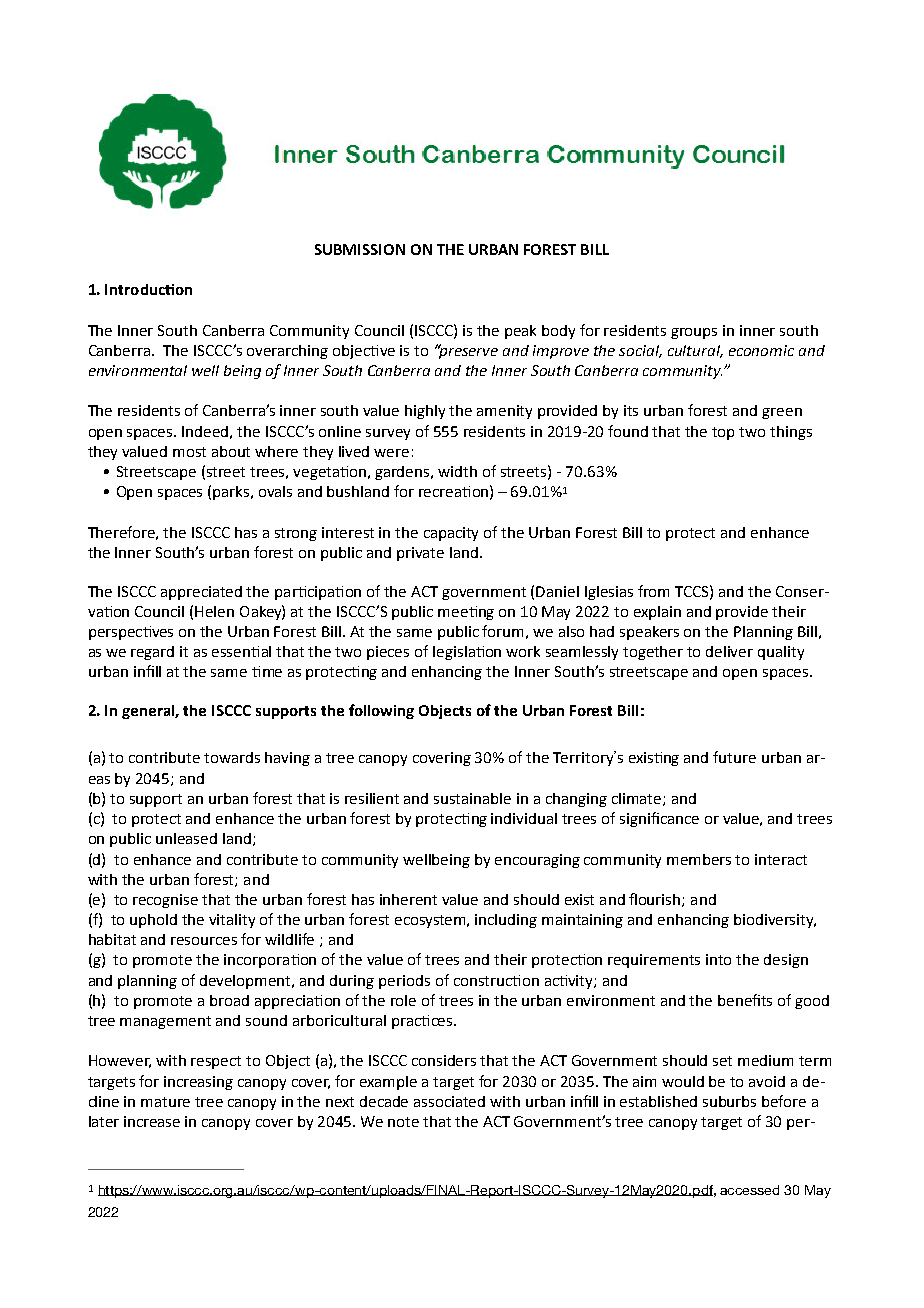 The image size is (924, 1308). I want to click on increasing, so click(198, 1083).
